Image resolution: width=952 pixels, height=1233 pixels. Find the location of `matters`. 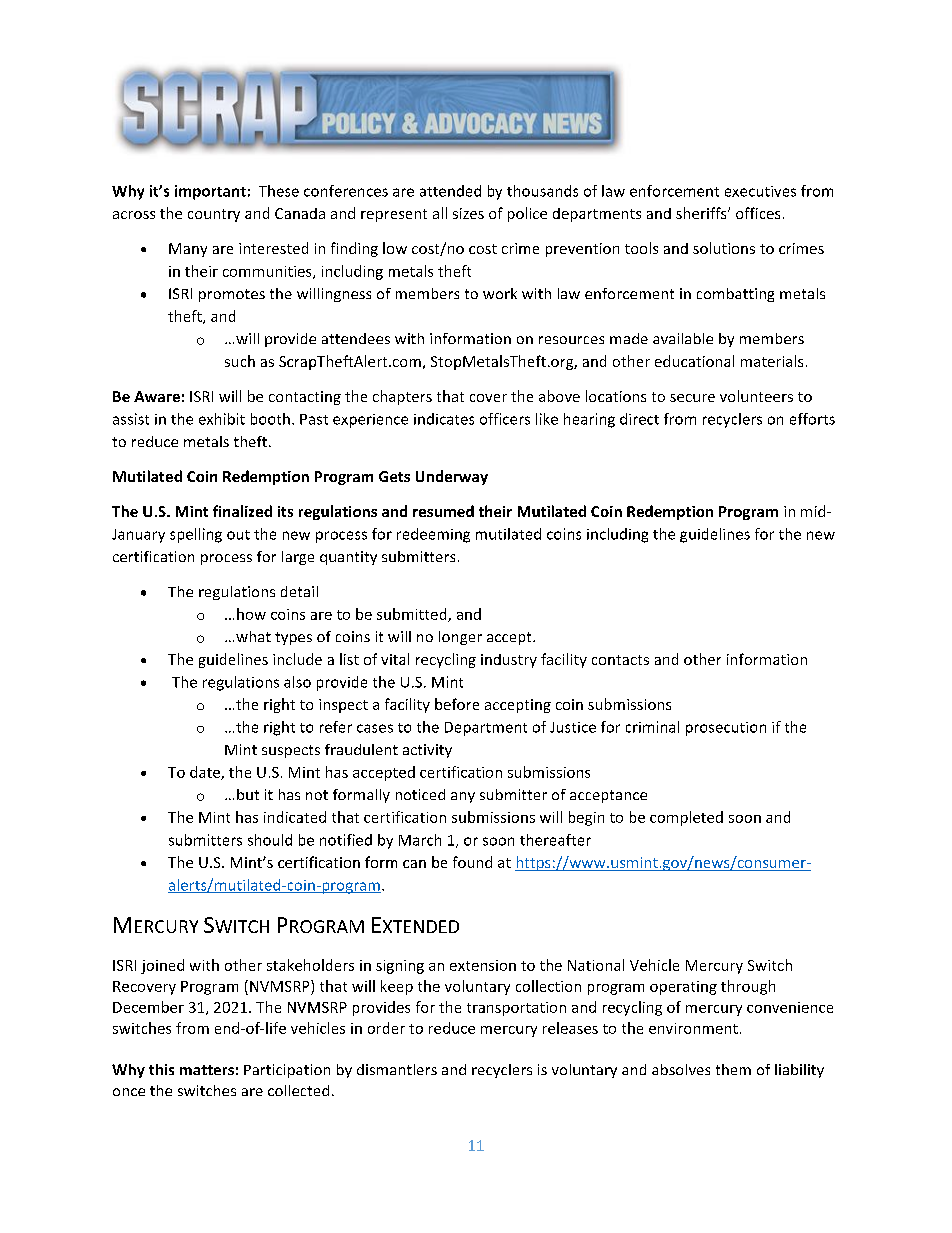

matters is located at coordinates (207, 1070).
